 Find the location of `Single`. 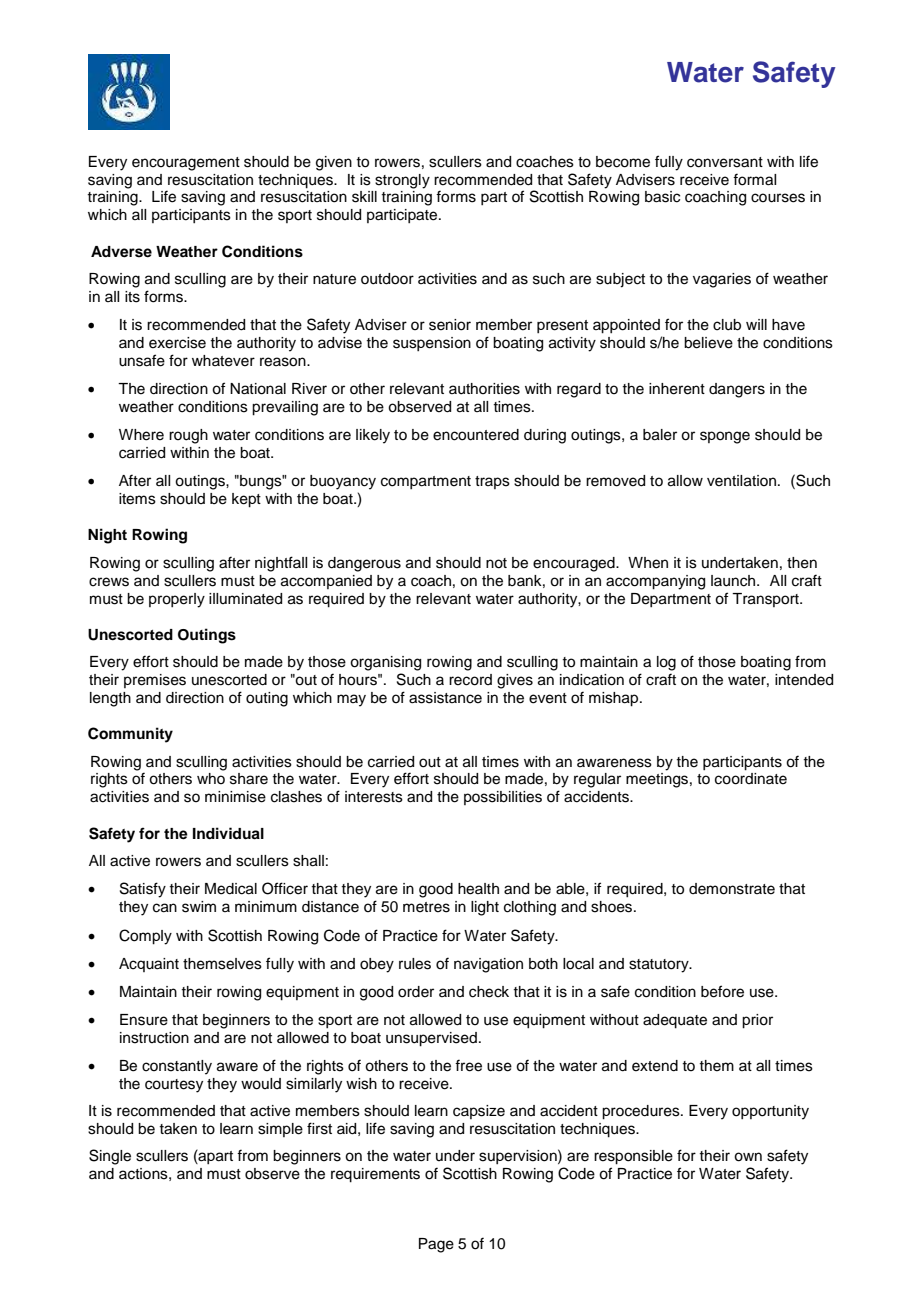

Single is located at coordinates (110, 1157).
